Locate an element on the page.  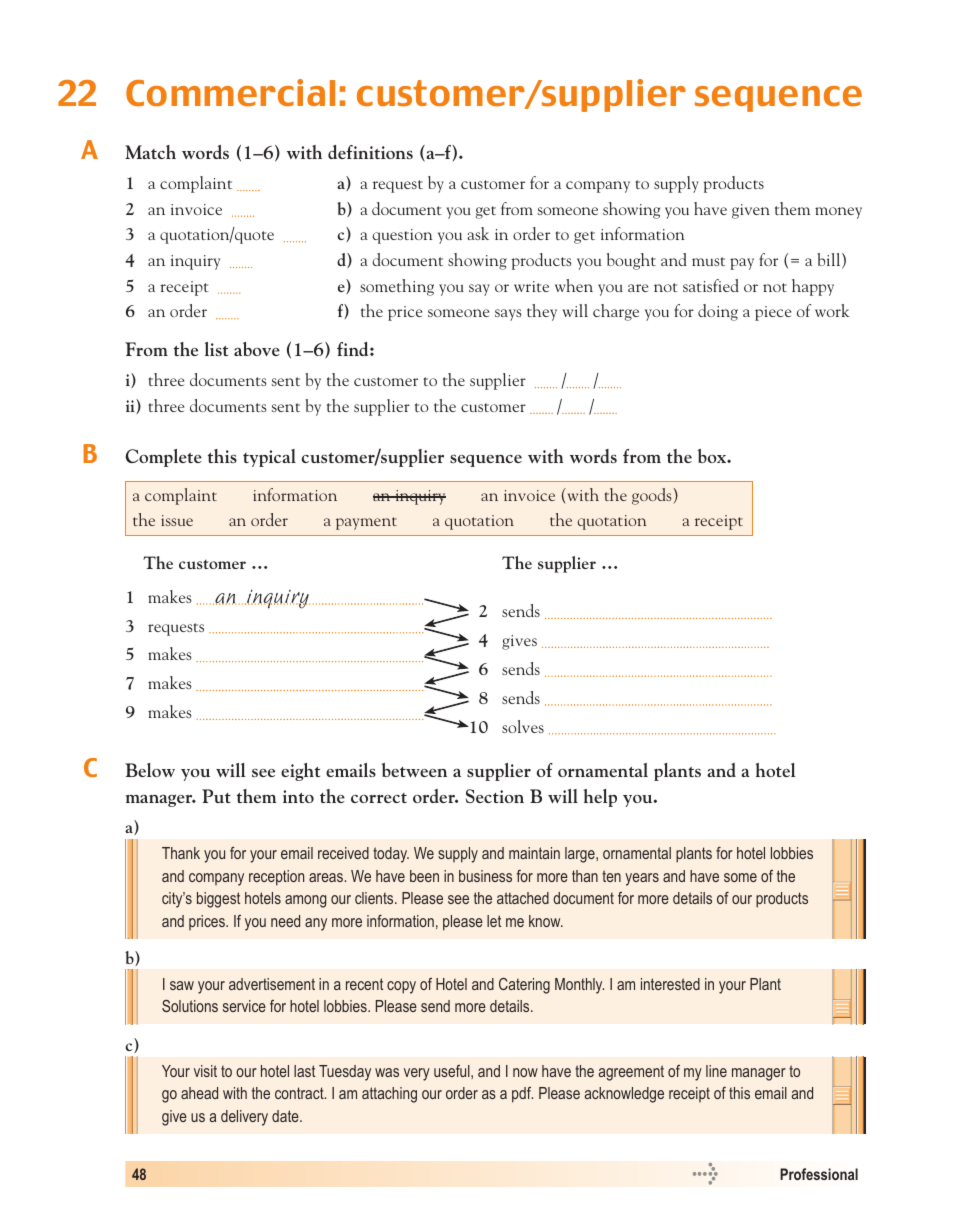
typical is located at coordinates (269, 458).
